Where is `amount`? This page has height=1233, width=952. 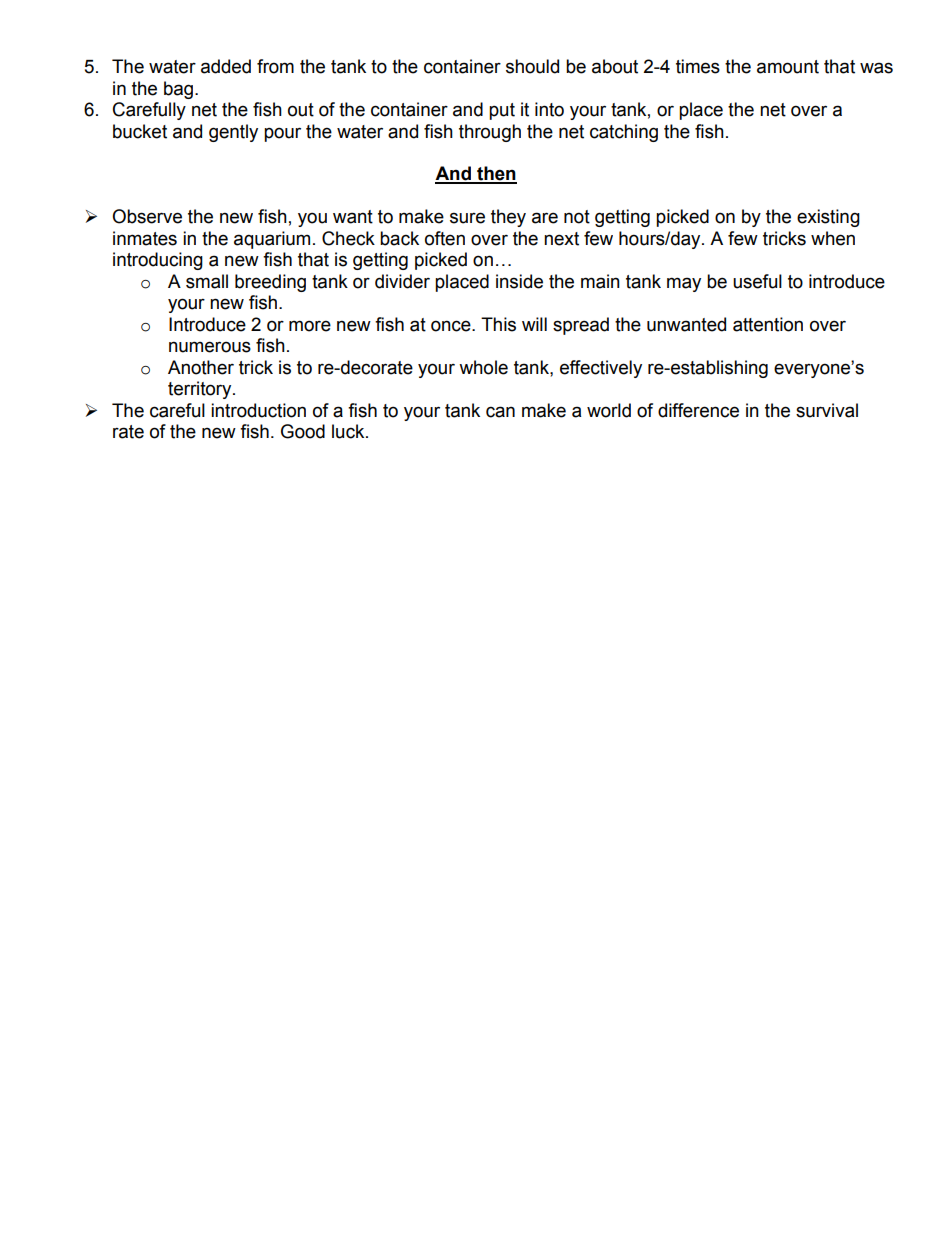 amount is located at coordinates (788, 67).
